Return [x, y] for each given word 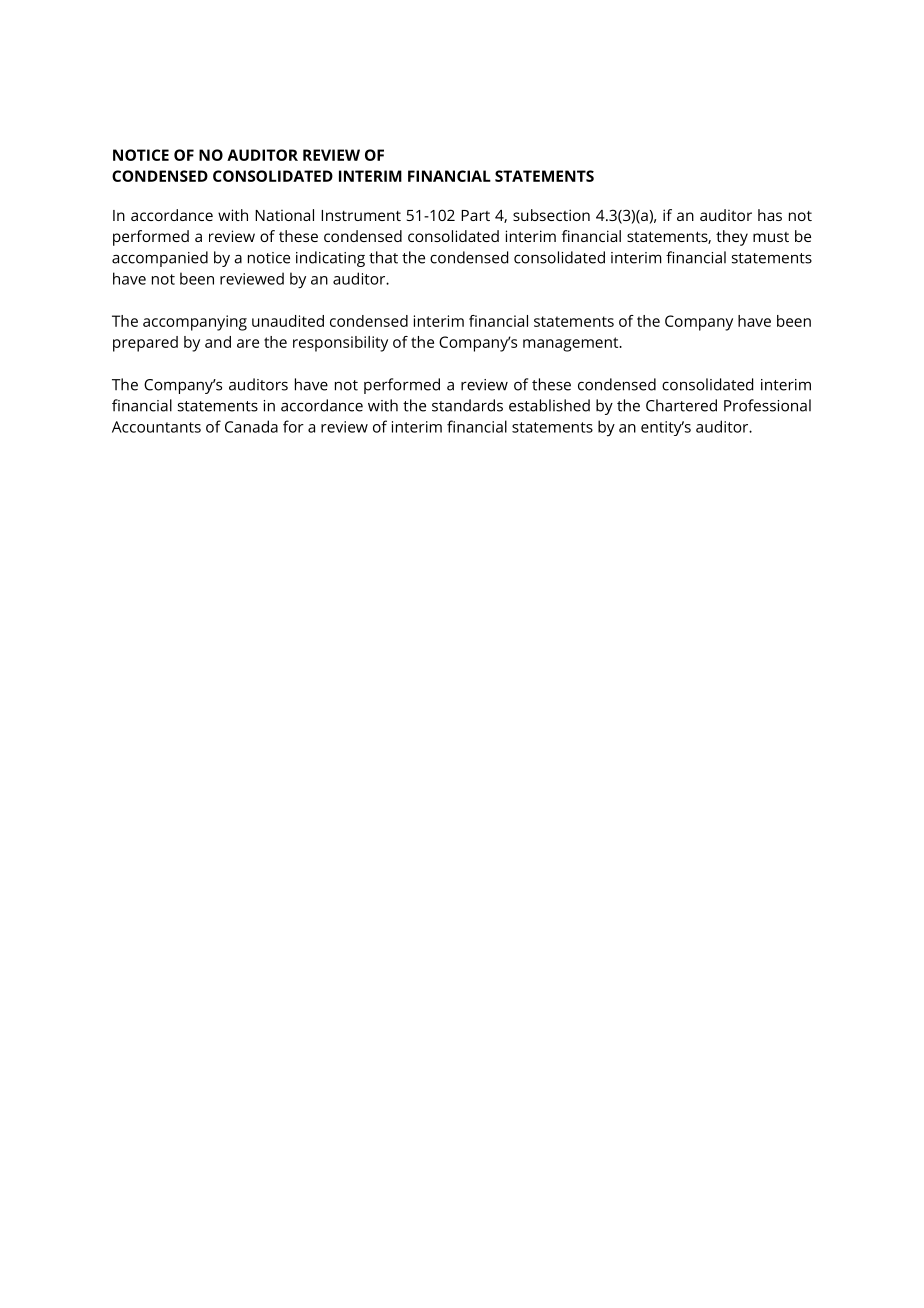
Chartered [681, 405]
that [383, 257]
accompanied [160, 259]
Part [475, 215]
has [770, 215]
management [572, 344]
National [284, 215]
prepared [145, 344]
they [732, 238]
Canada [251, 426]
